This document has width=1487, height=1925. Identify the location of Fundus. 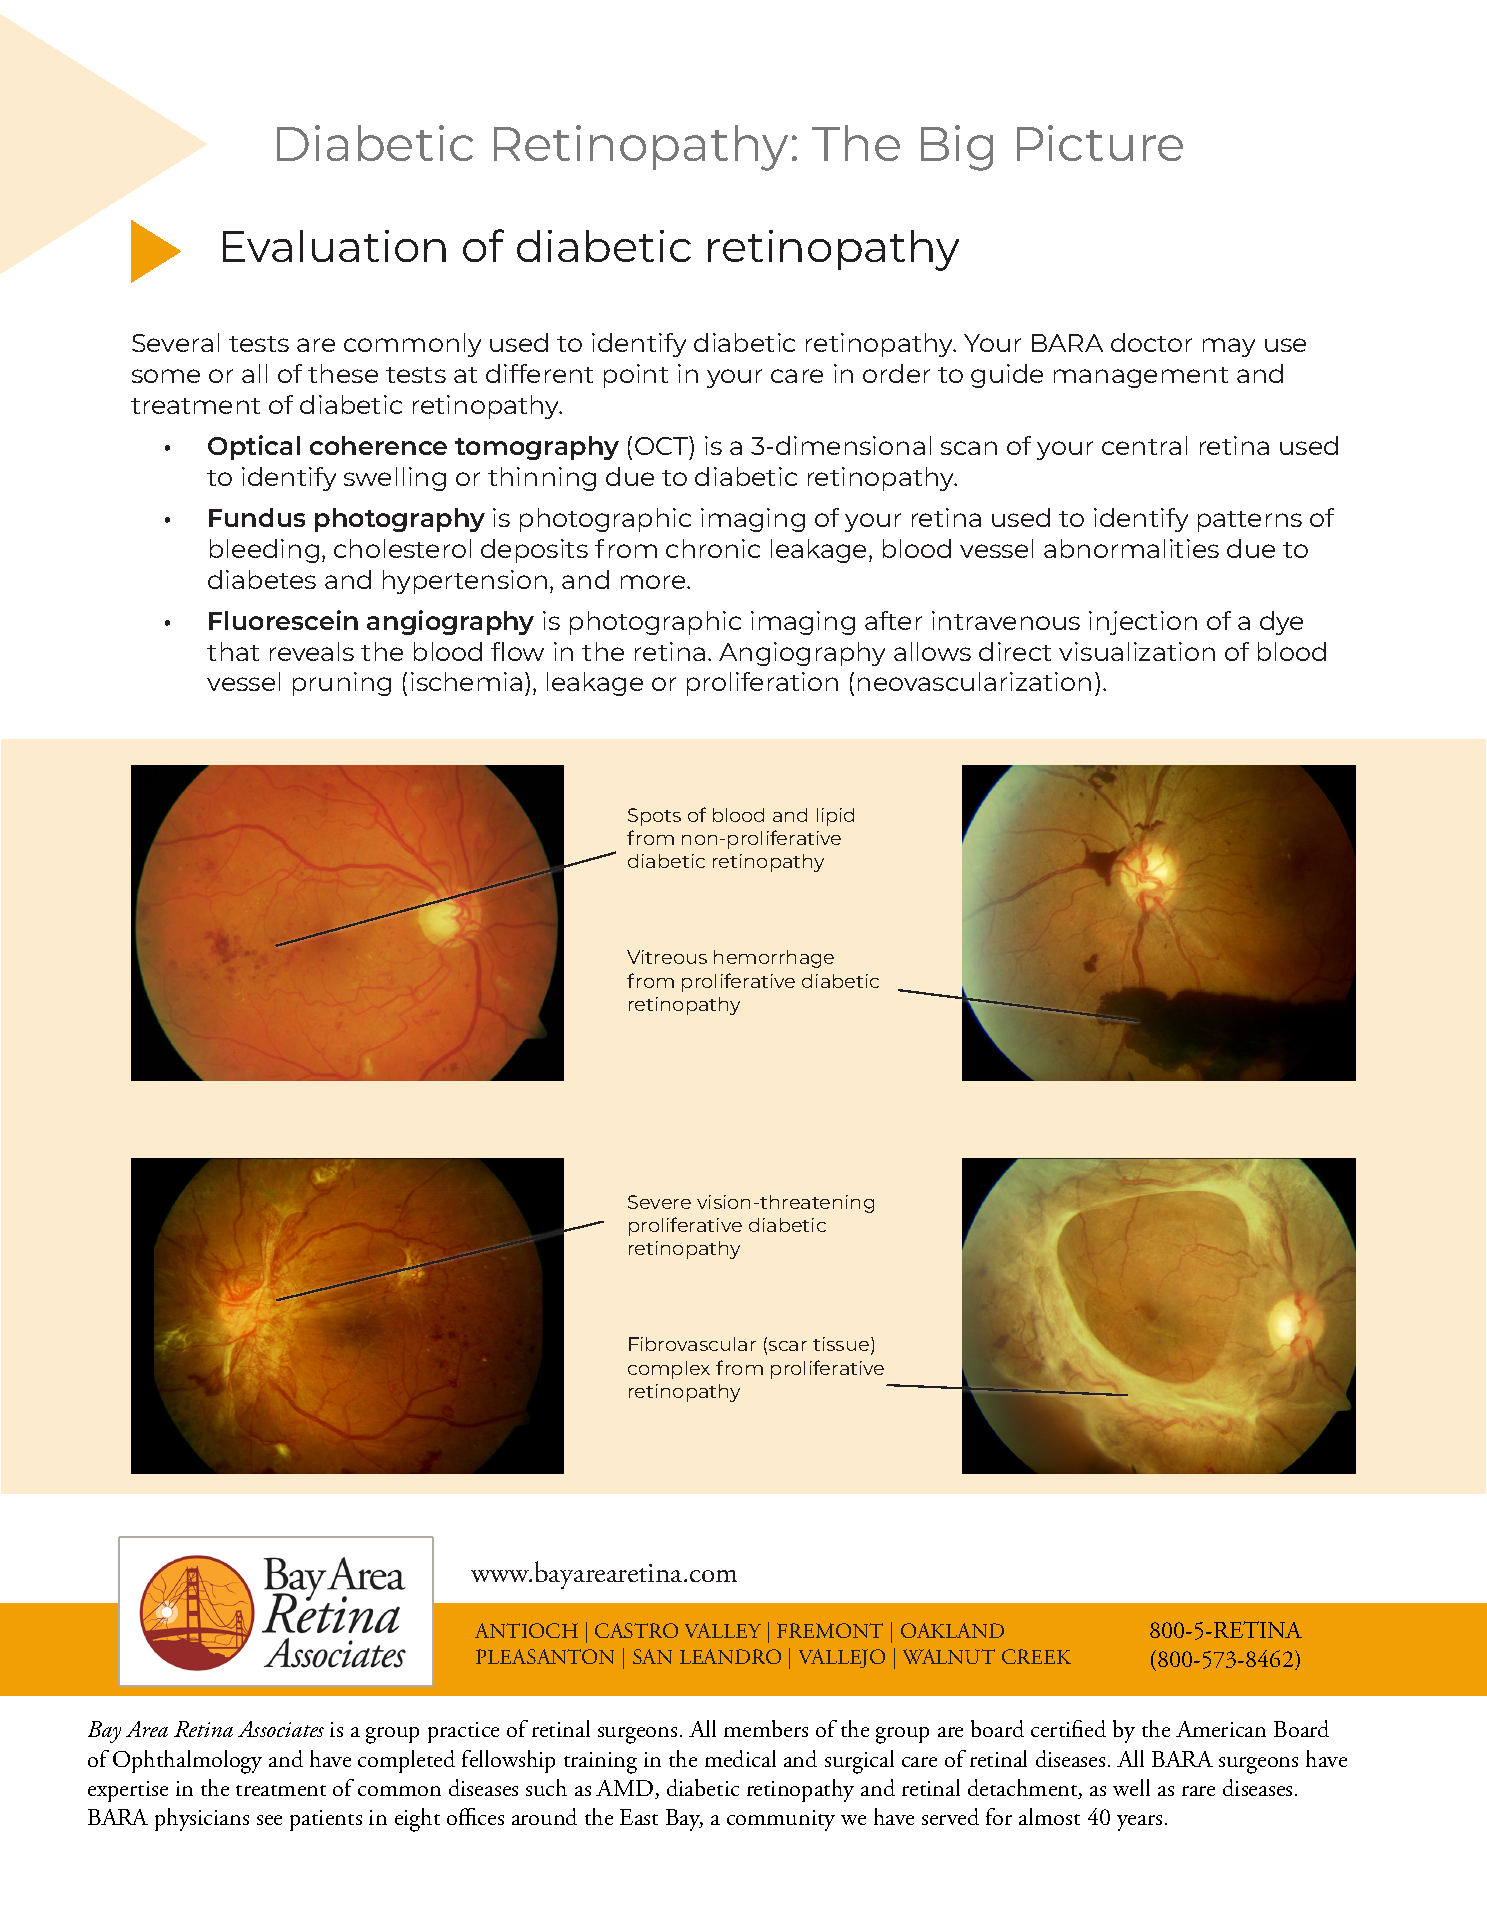
(257, 517).
